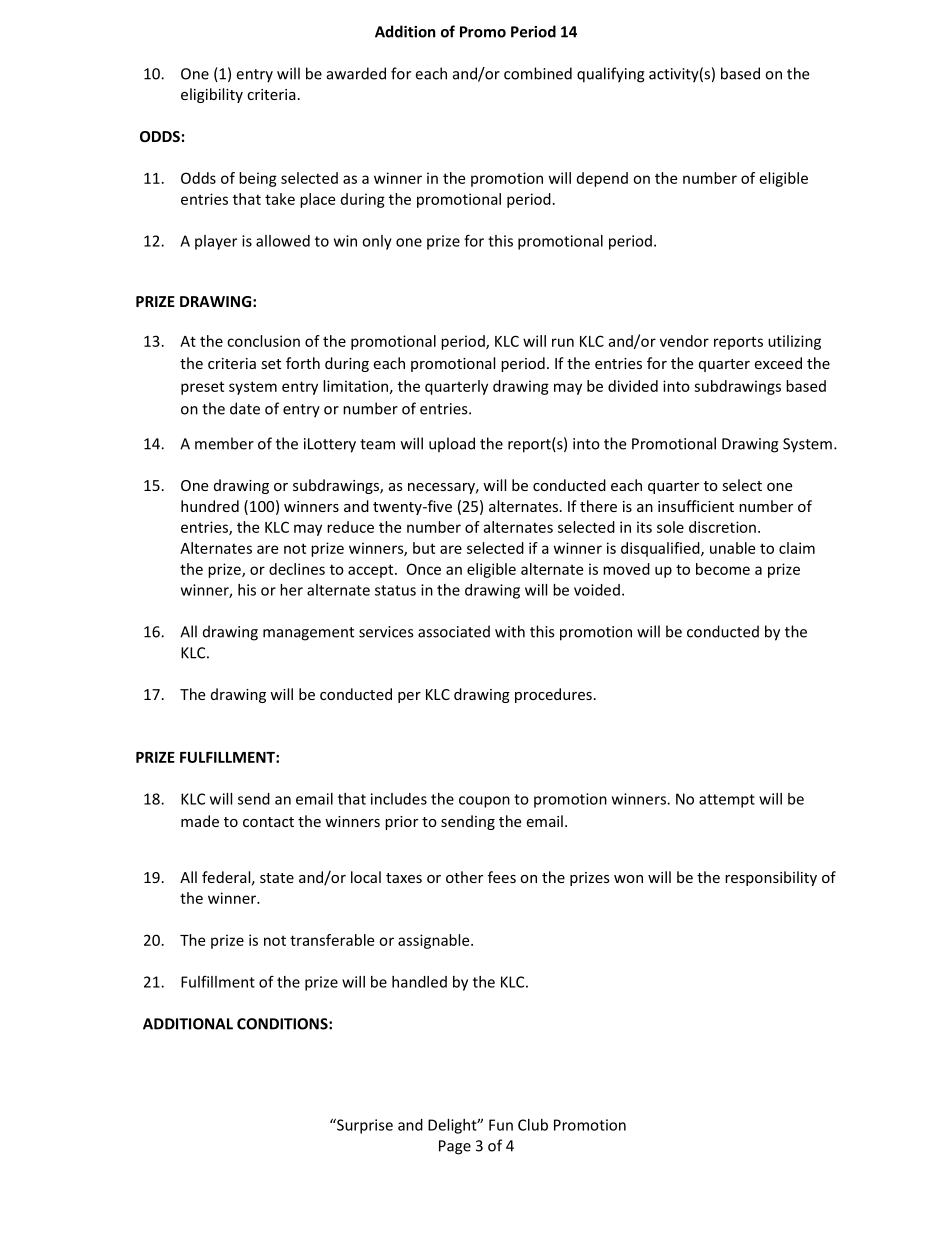  Describe the element at coordinates (484, 802) in the screenshot. I see `coupon` at that location.
